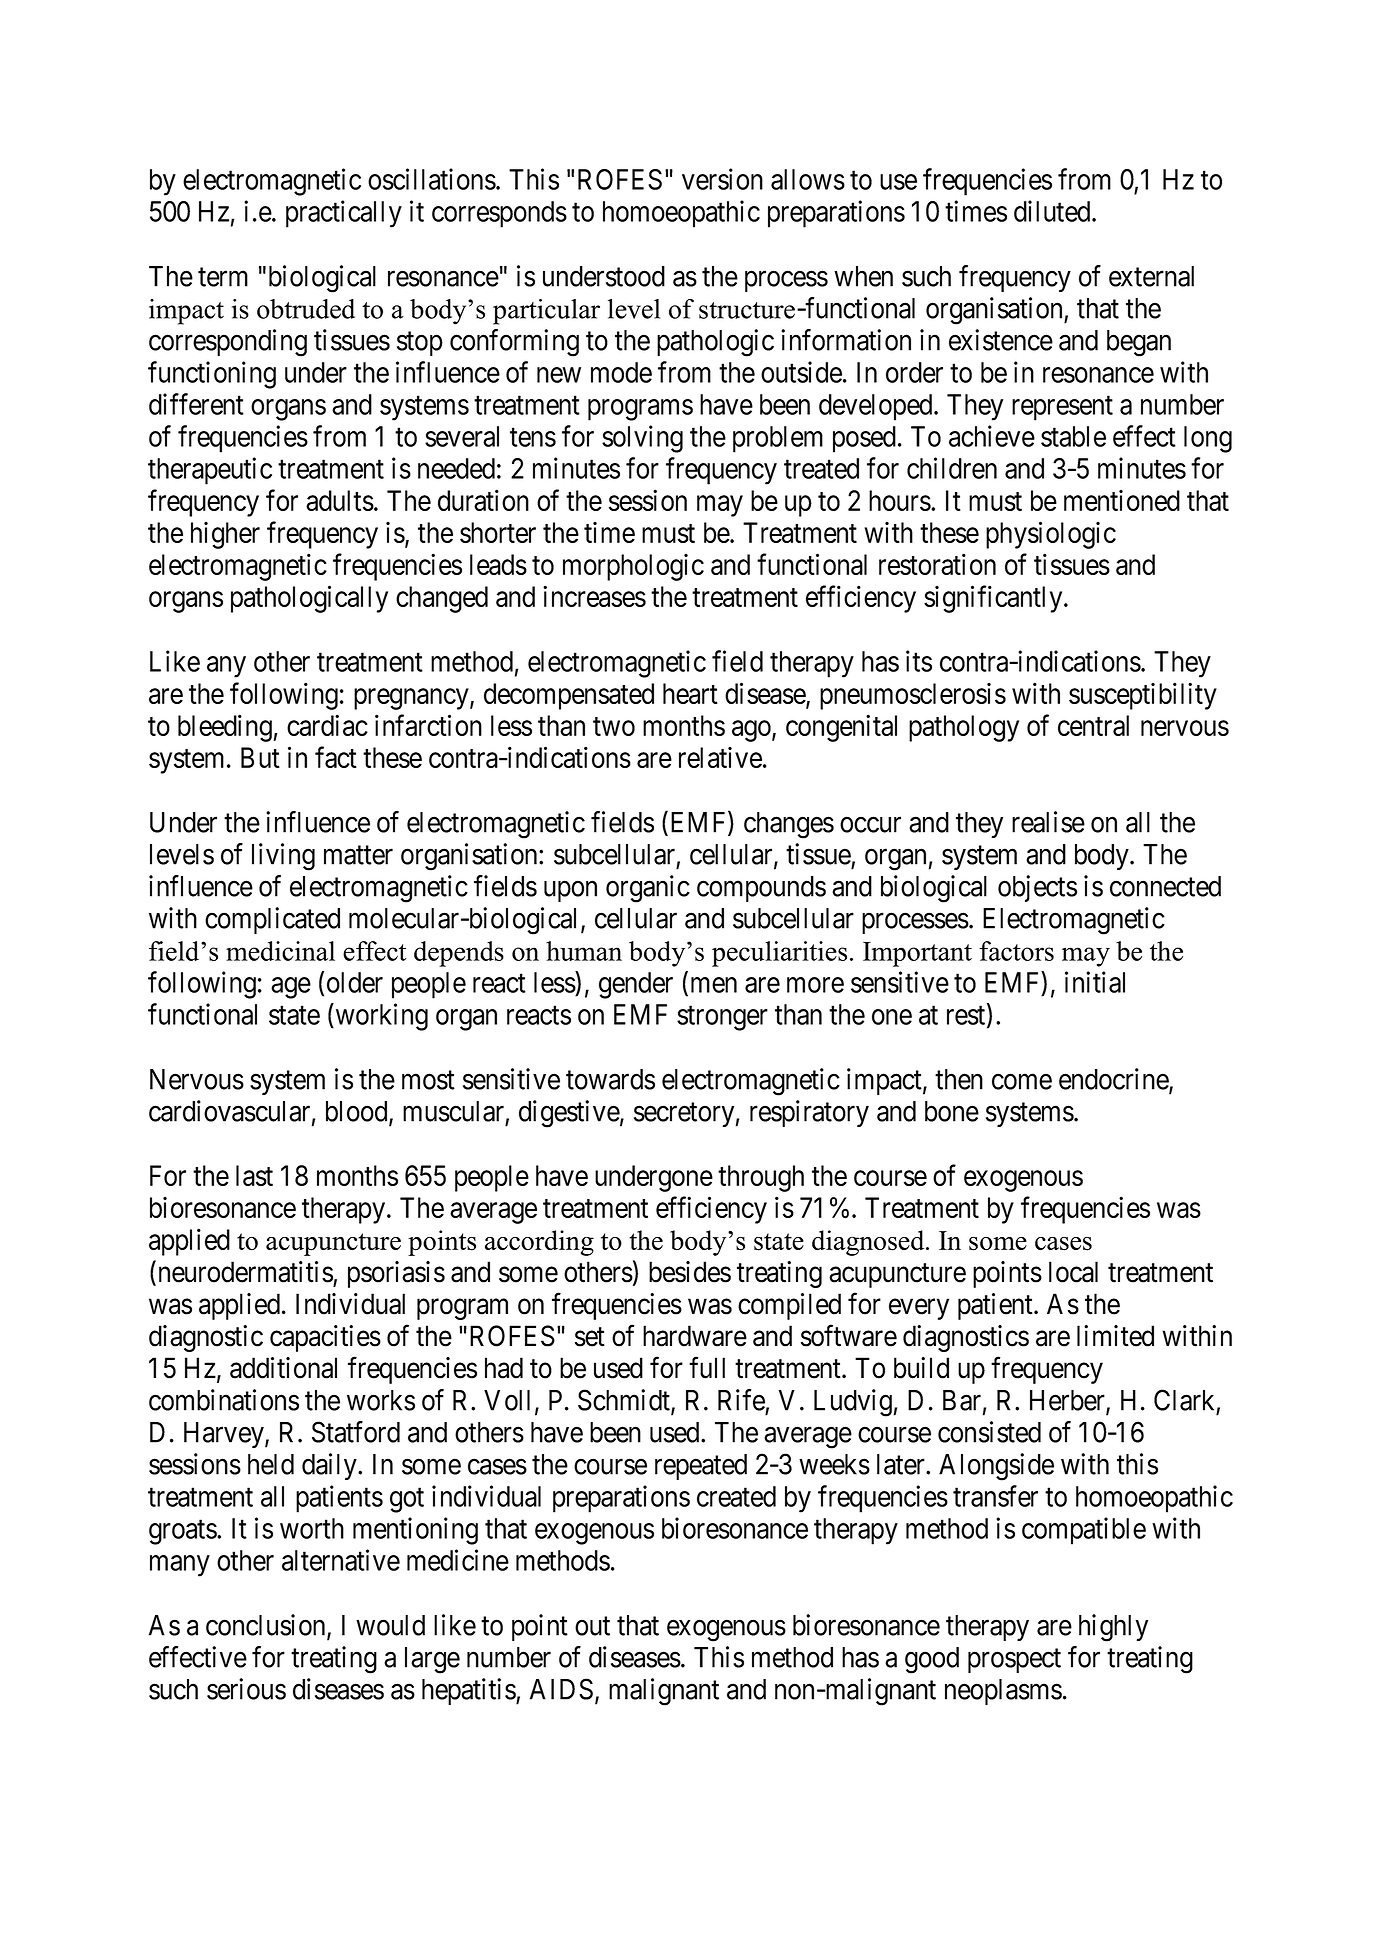 The height and width of the image is (1956, 1383). I want to click on gender, so click(636, 985).
